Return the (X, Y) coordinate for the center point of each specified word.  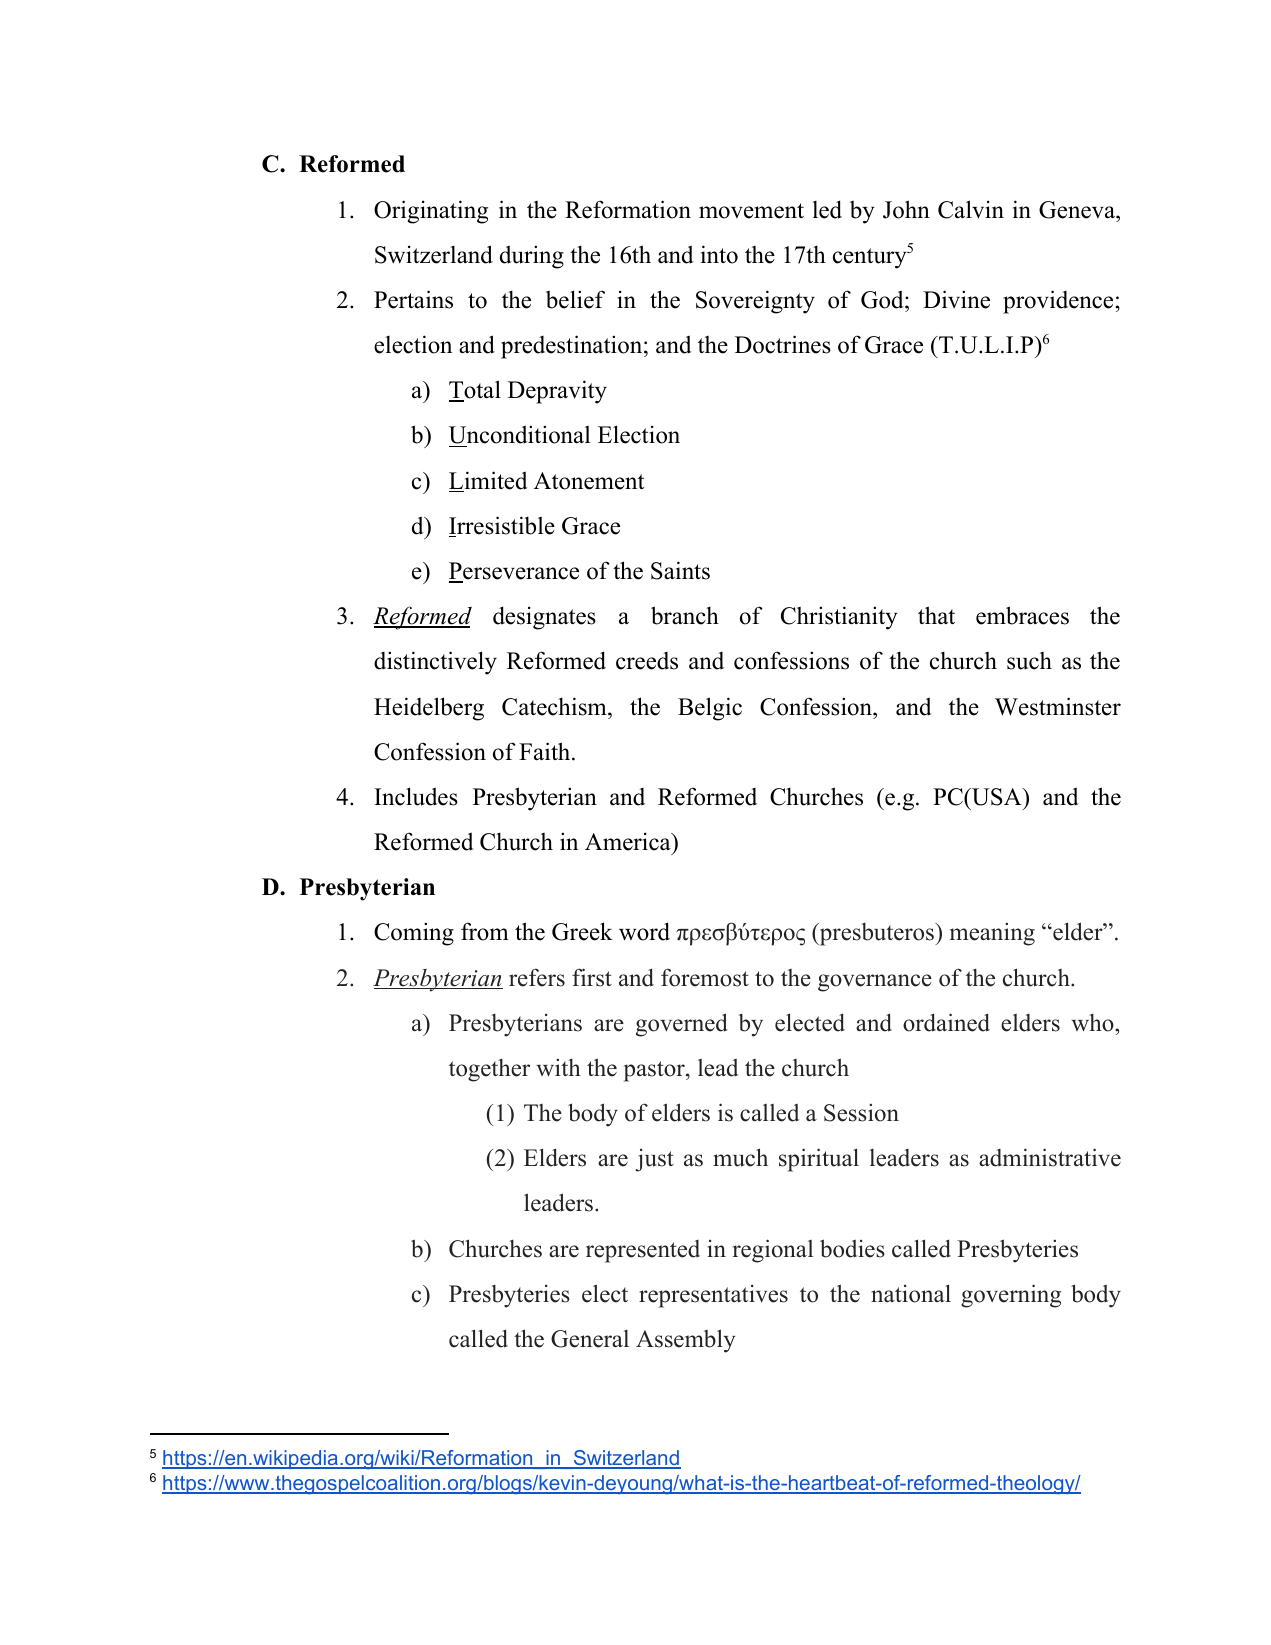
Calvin (971, 209)
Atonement (589, 481)
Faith (546, 751)
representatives (713, 1296)
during (532, 257)
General (590, 1339)
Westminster (1058, 706)
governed (682, 1025)
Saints (680, 570)
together (489, 1070)
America (629, 841)
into (719, 254)
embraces (1022, 615)
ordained (946, 1022)
